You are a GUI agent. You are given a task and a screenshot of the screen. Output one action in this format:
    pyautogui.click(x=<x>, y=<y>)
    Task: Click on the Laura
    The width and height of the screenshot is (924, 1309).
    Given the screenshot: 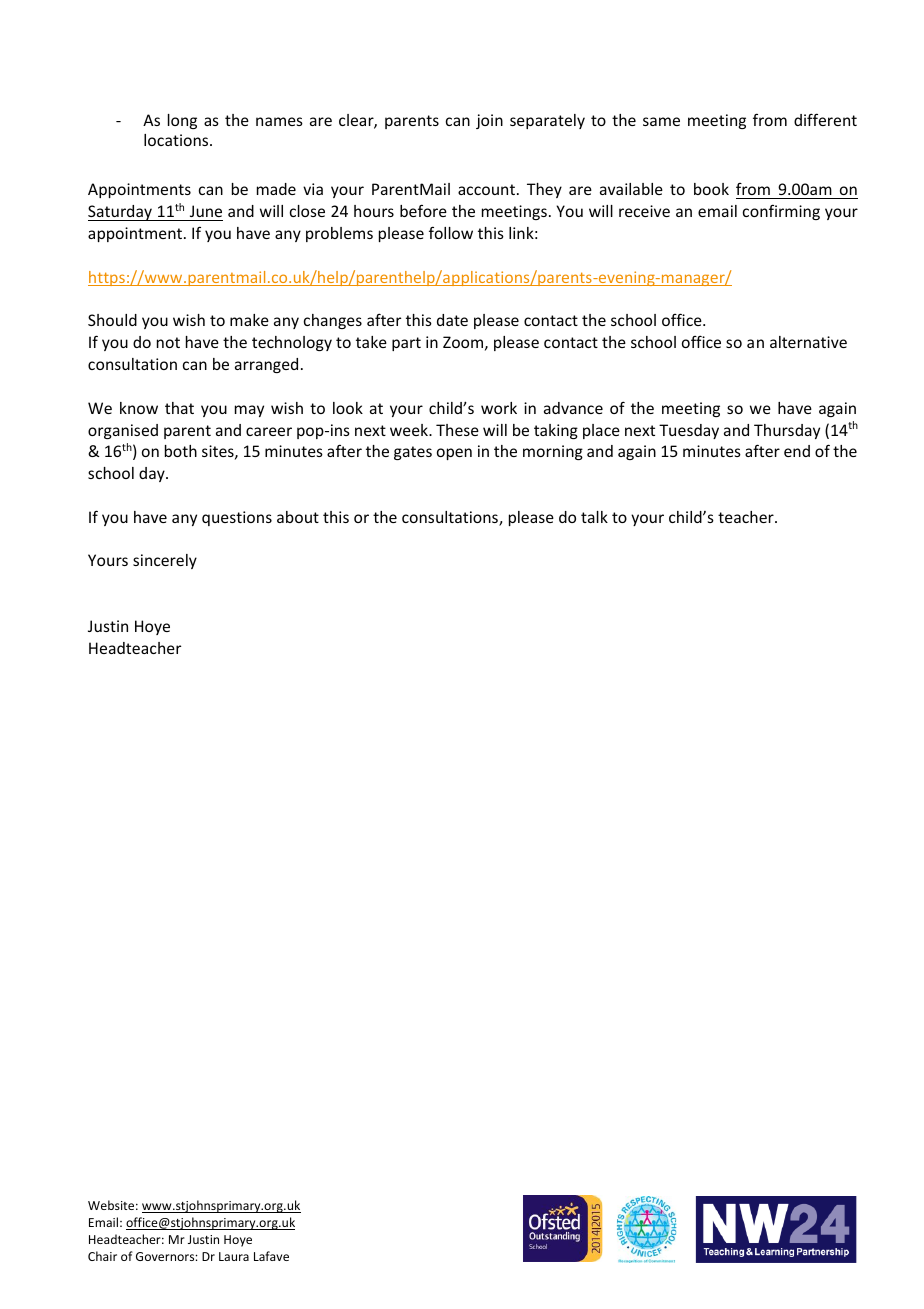 What is the action you would take?
    pyautogui.click(x=234, y=1256)
